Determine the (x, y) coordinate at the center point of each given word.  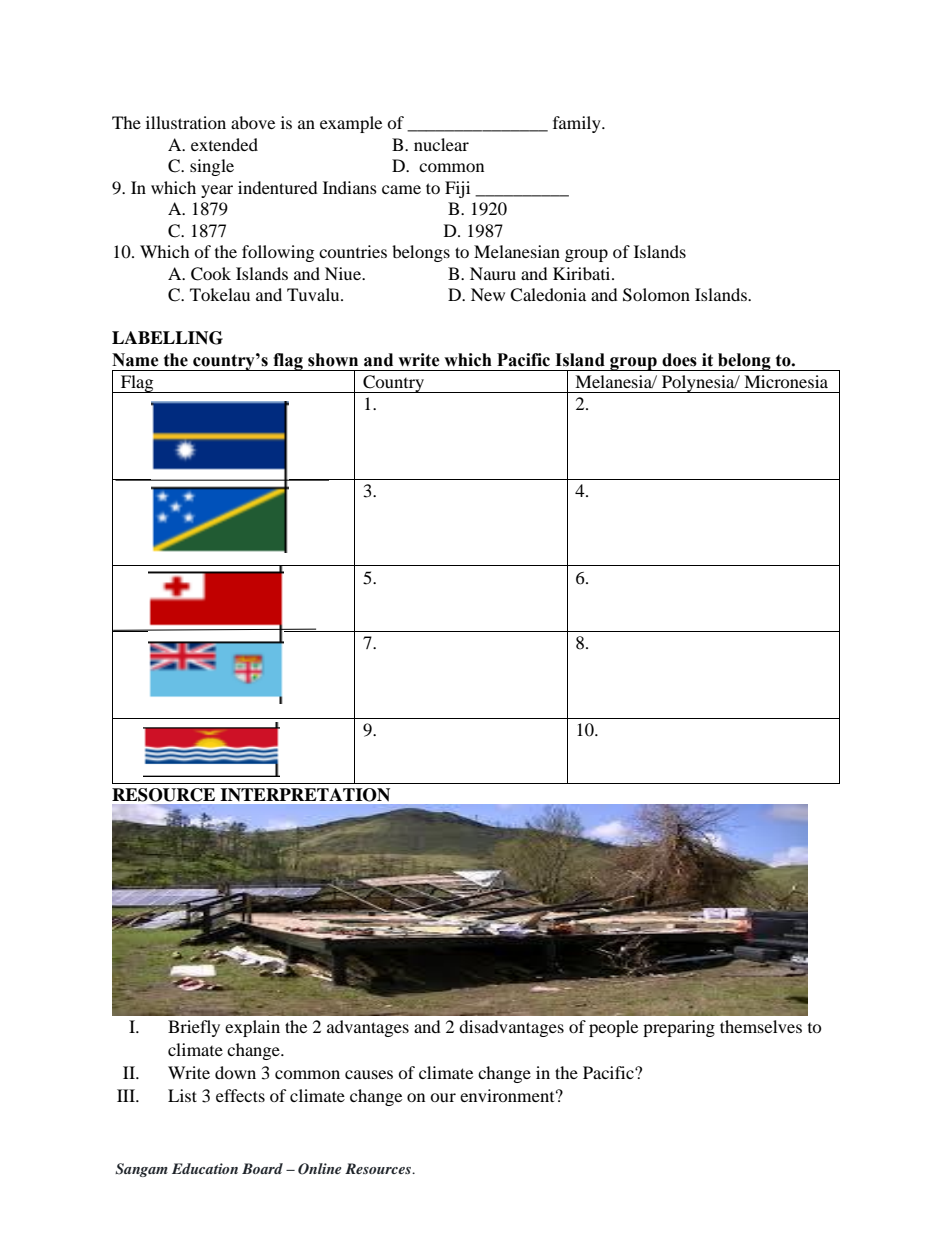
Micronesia (786, 381)
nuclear (441, 144)
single (212, 167)
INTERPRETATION (305, 795)
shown (333, 360)
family (578, 124)
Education (205, 1168)
